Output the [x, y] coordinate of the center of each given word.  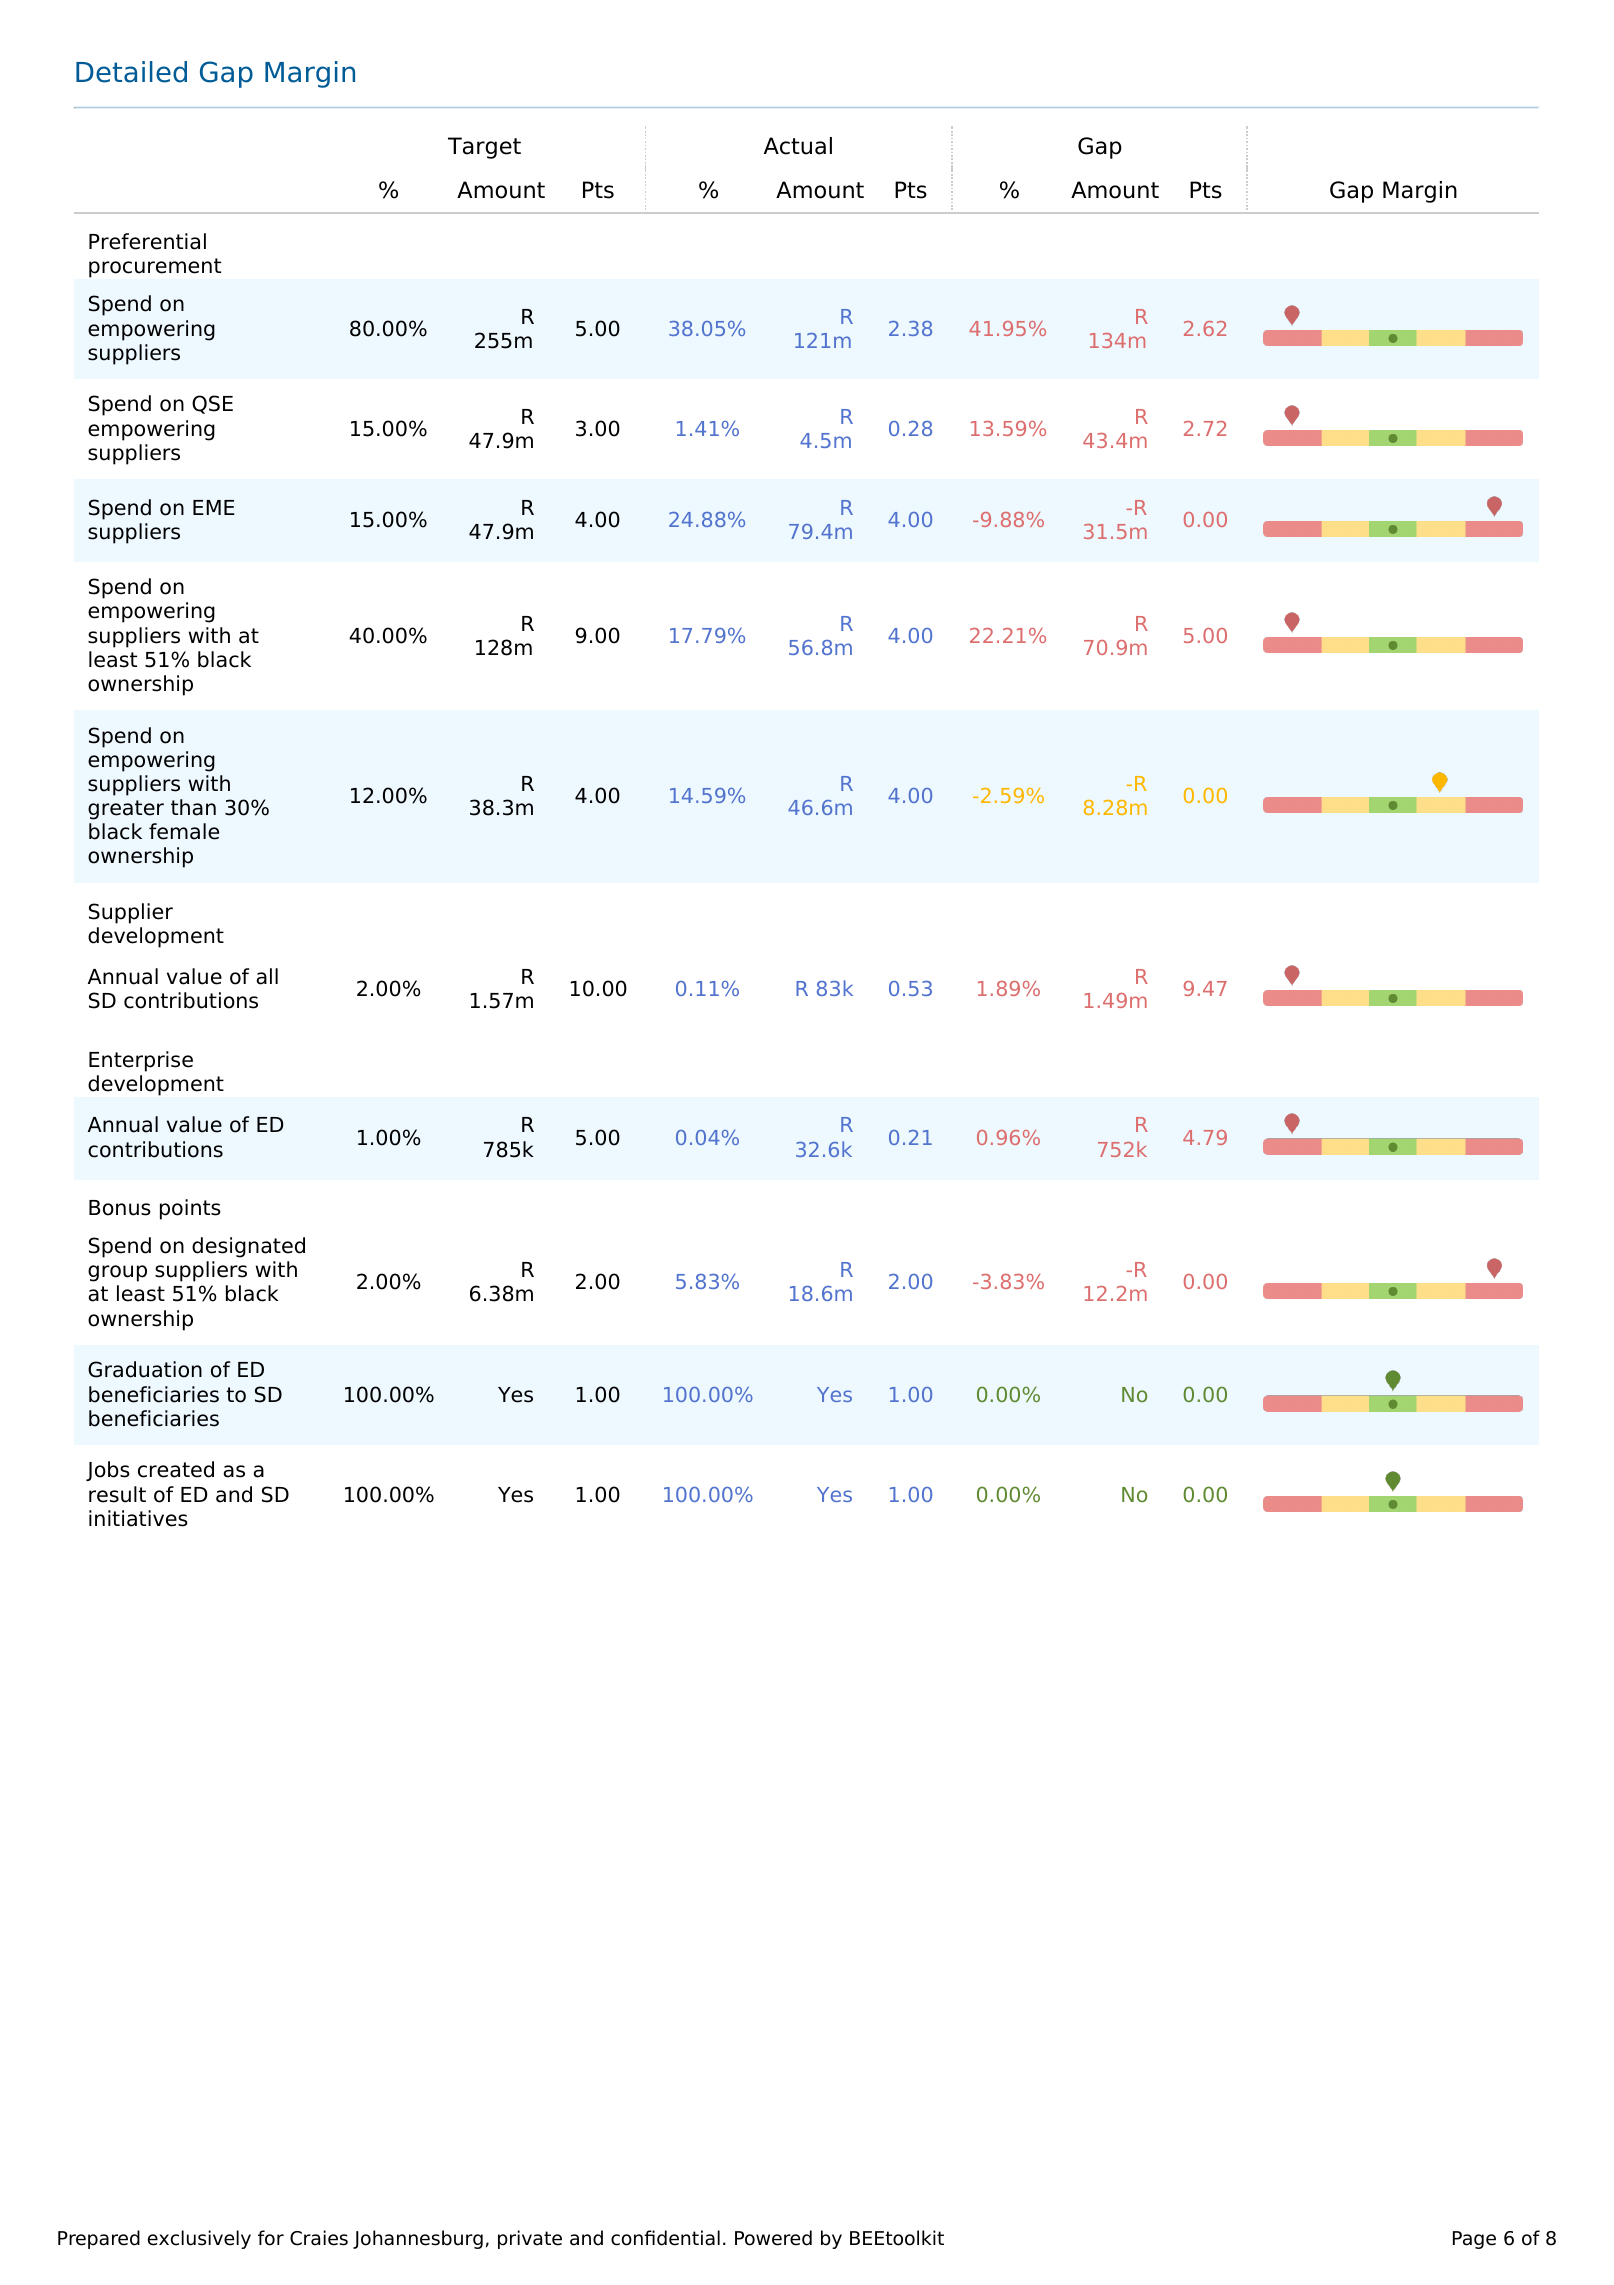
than [193, 807]
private [530, 2239]
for [271, 2238]
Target [484, 148]
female [184, 831]
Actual [798, 146]
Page [1474, 2240]
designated [248, 1247]
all [267, 976]
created [176, 1469]
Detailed [131, 72]
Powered [773, 2238]
